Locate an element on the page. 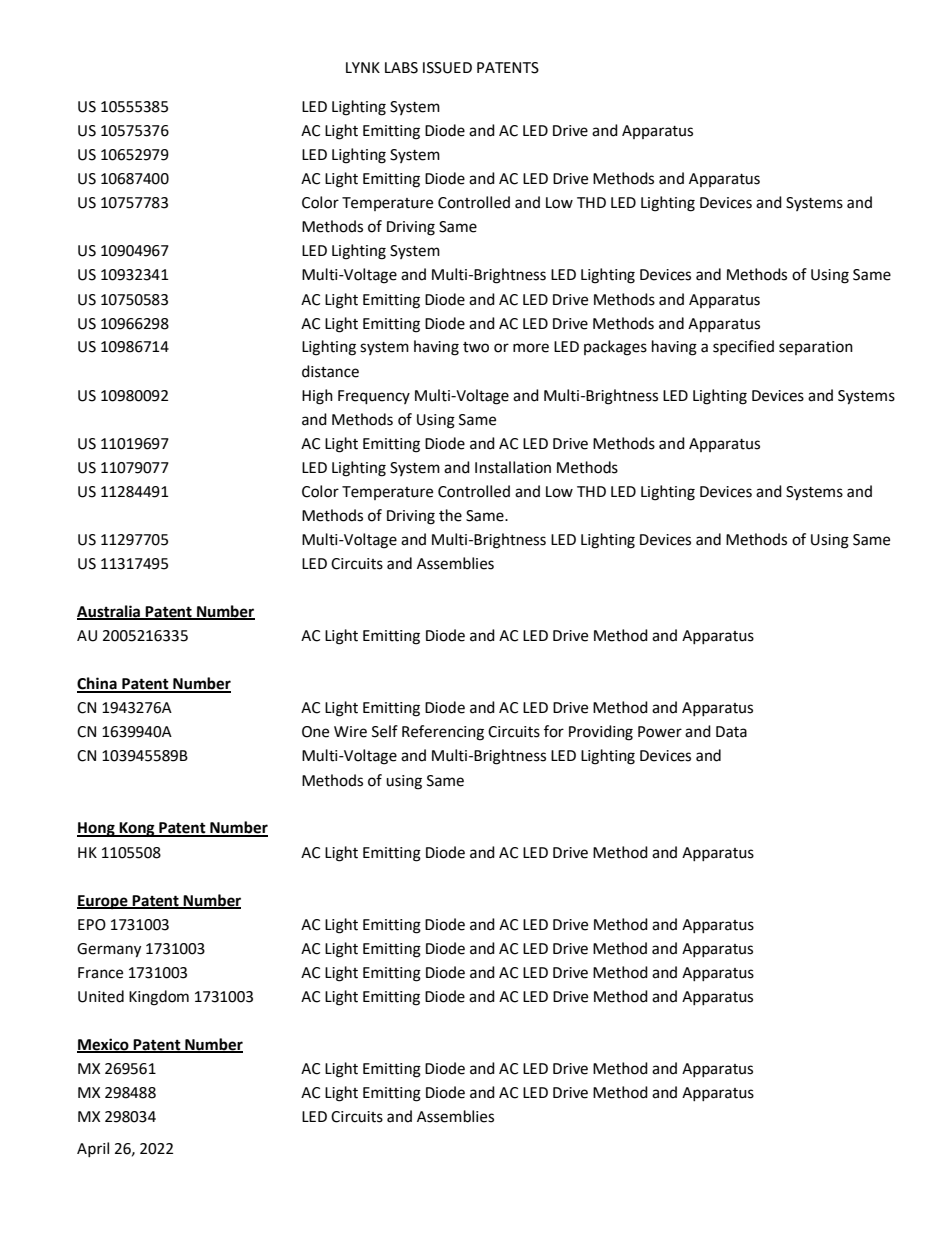 The width and height of the document is (952, 1233). Mexico is located at coordinates (104, 1045).
